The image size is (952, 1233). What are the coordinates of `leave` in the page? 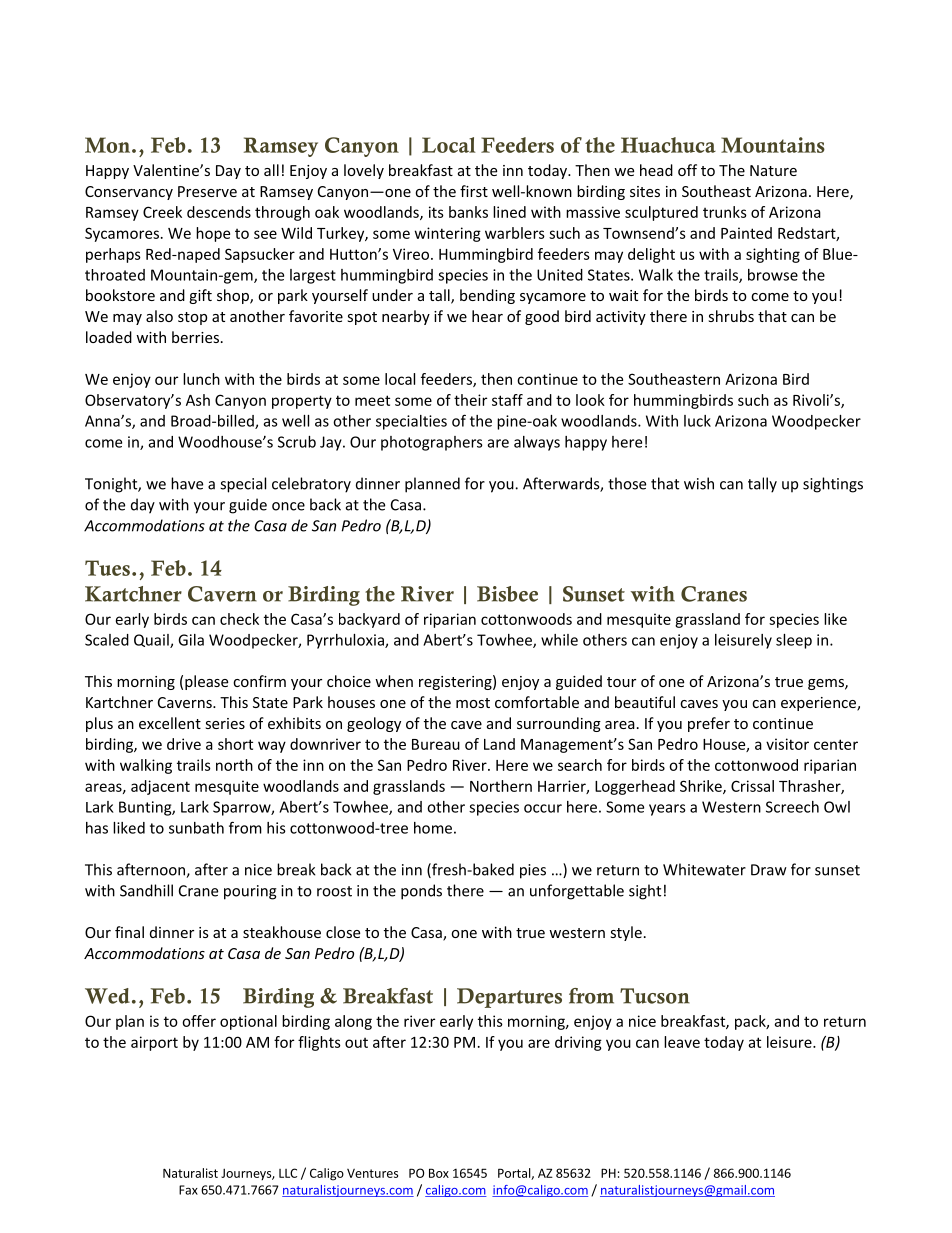 It's located at (682, 1042).
